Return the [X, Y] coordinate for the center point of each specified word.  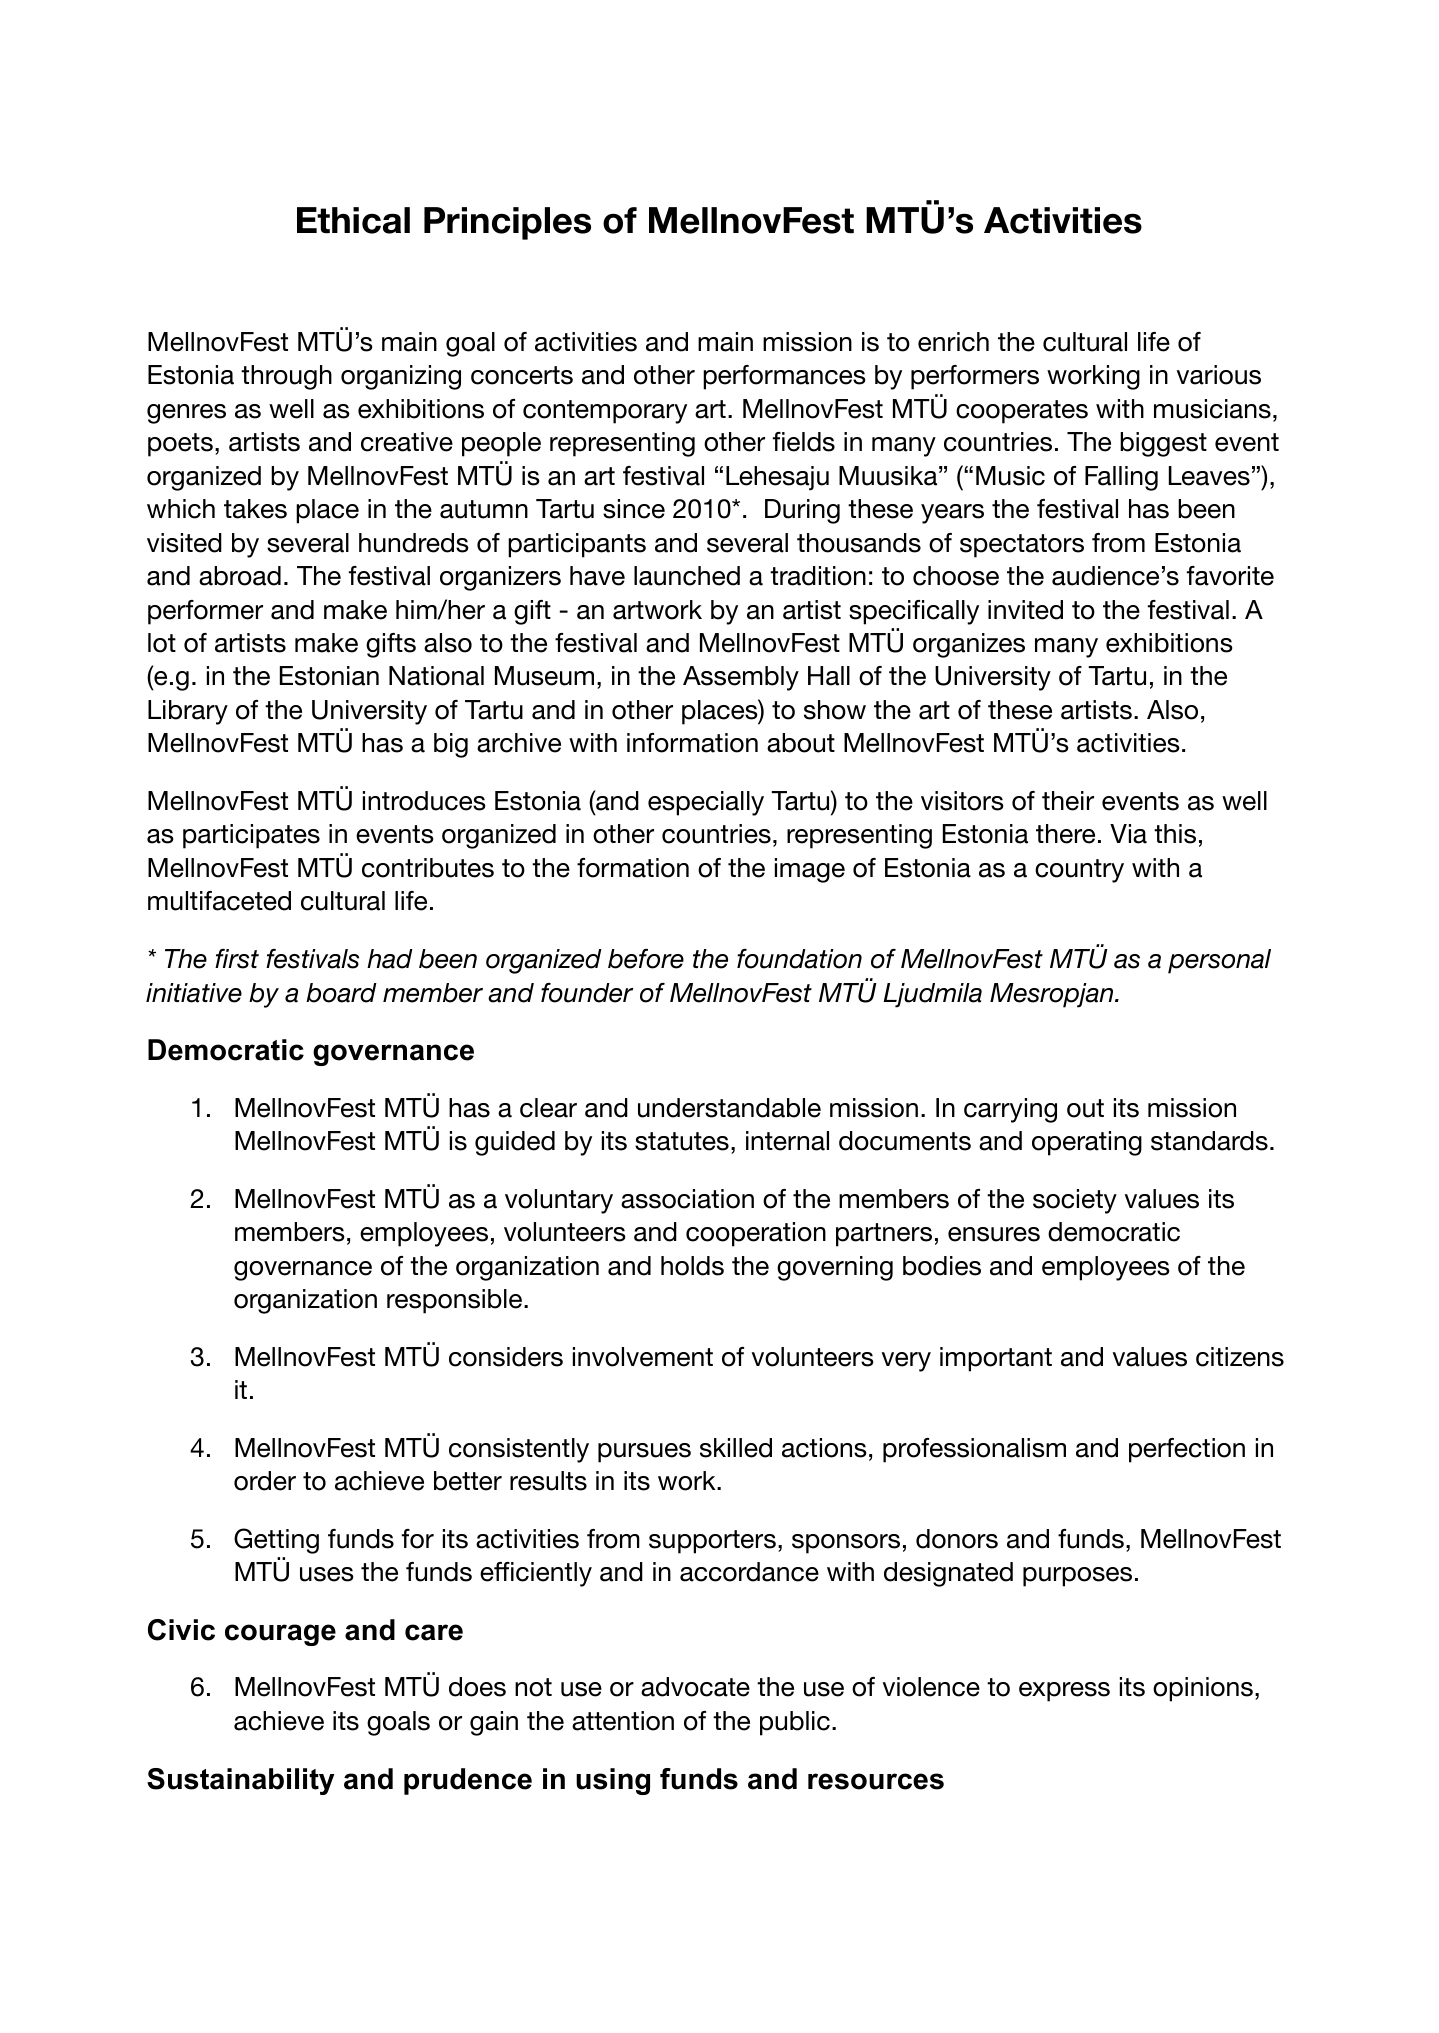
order [265, 1481]
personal [1219, 961]
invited [1025, 610]
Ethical [353, 220]
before [646, 959]
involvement [643, 1357]
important [996, 1359]
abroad [240, 576]
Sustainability [241, 1781]
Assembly [741, 678]
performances [784, 377]
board [341, 993]
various [1219, 375]
